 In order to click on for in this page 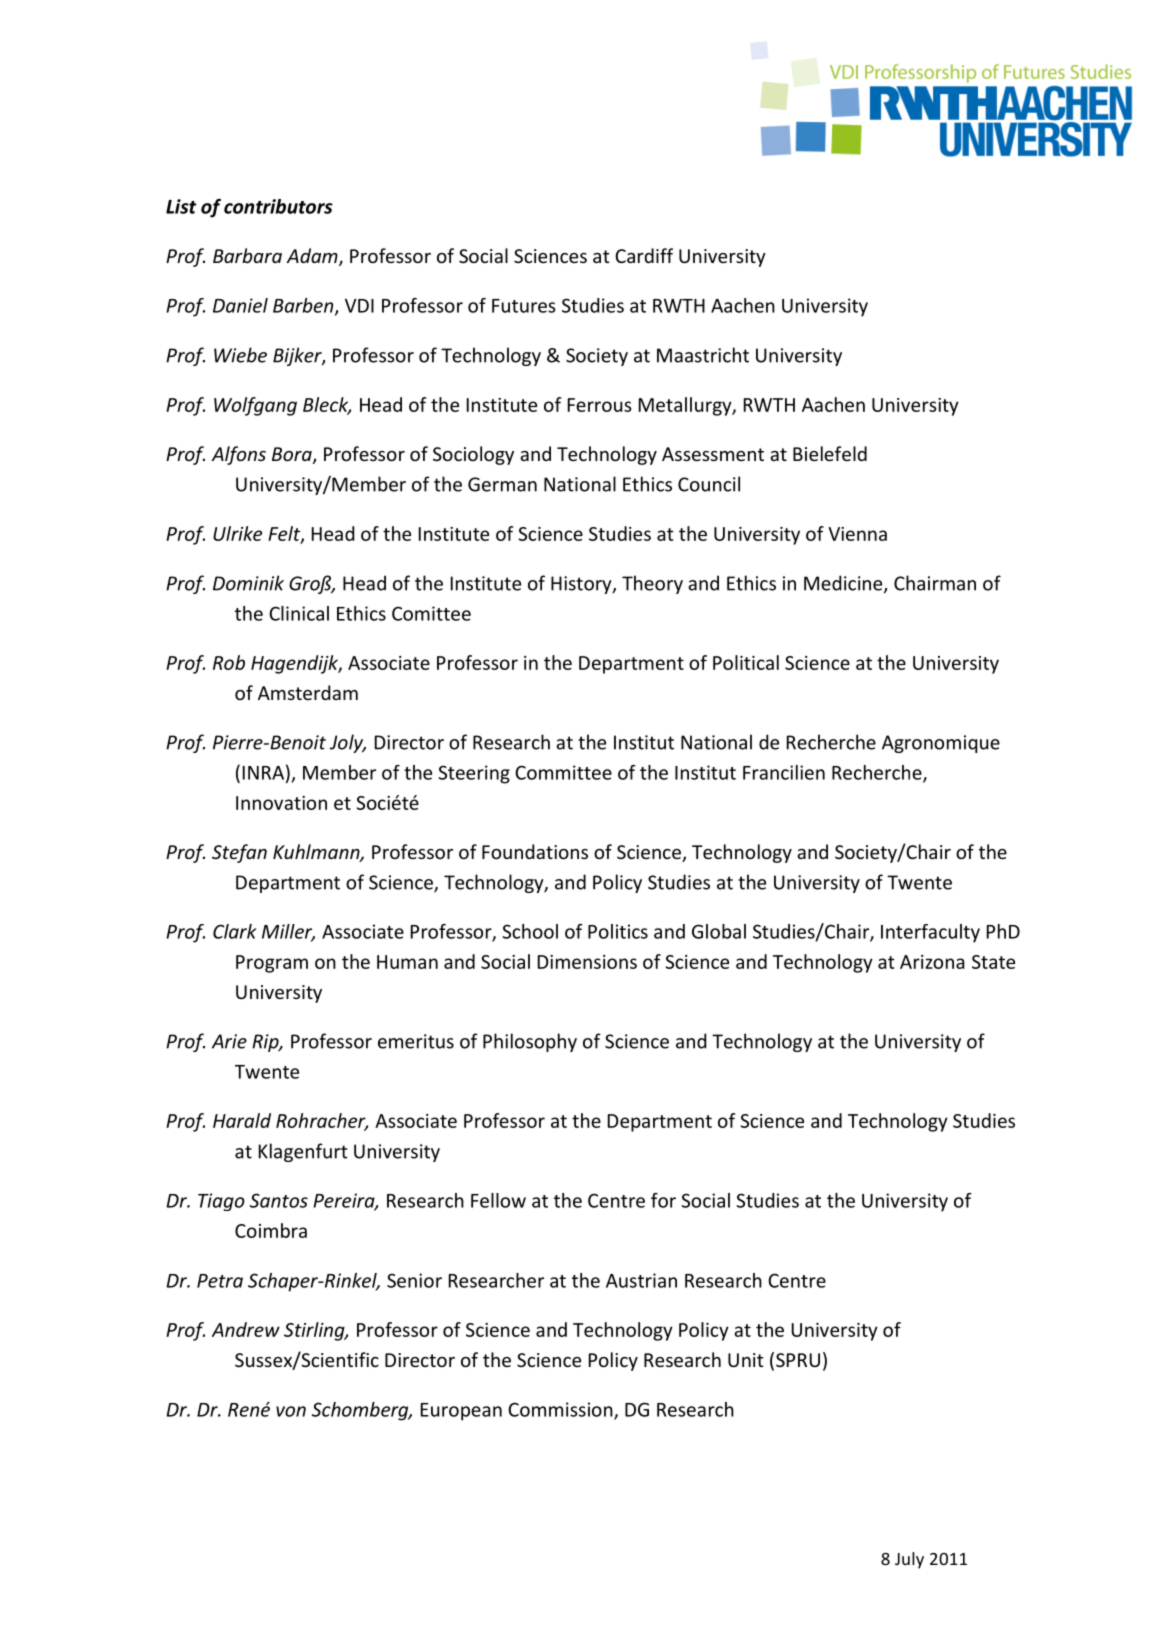, I will do `click(663, 1200)`.
